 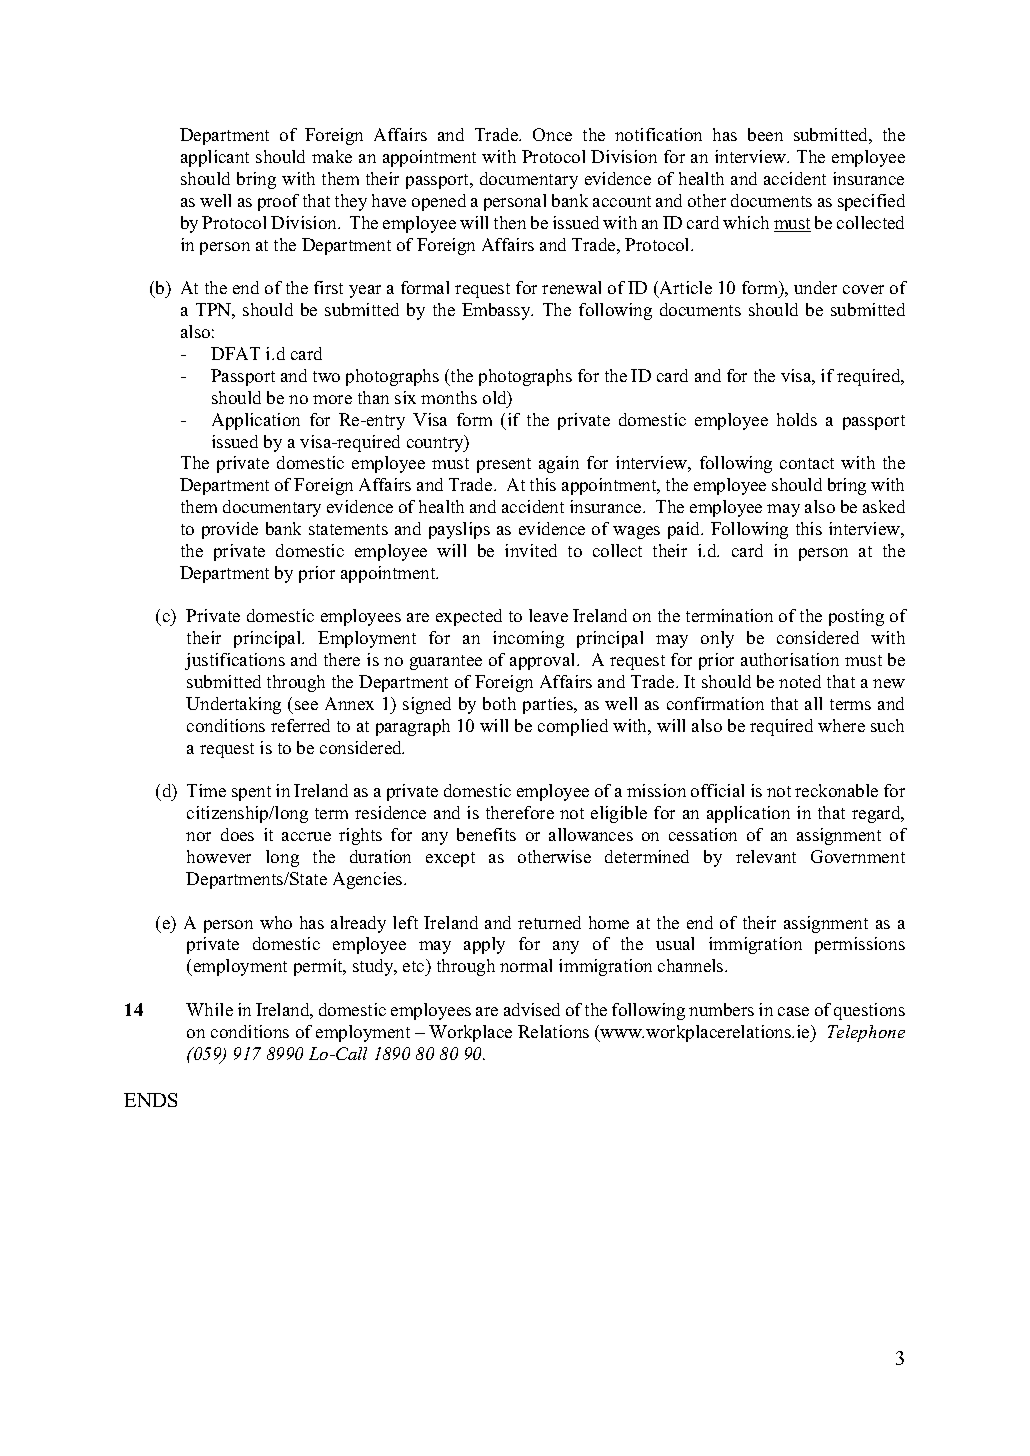 I want to click on noted, so click(x=800, y=681).
